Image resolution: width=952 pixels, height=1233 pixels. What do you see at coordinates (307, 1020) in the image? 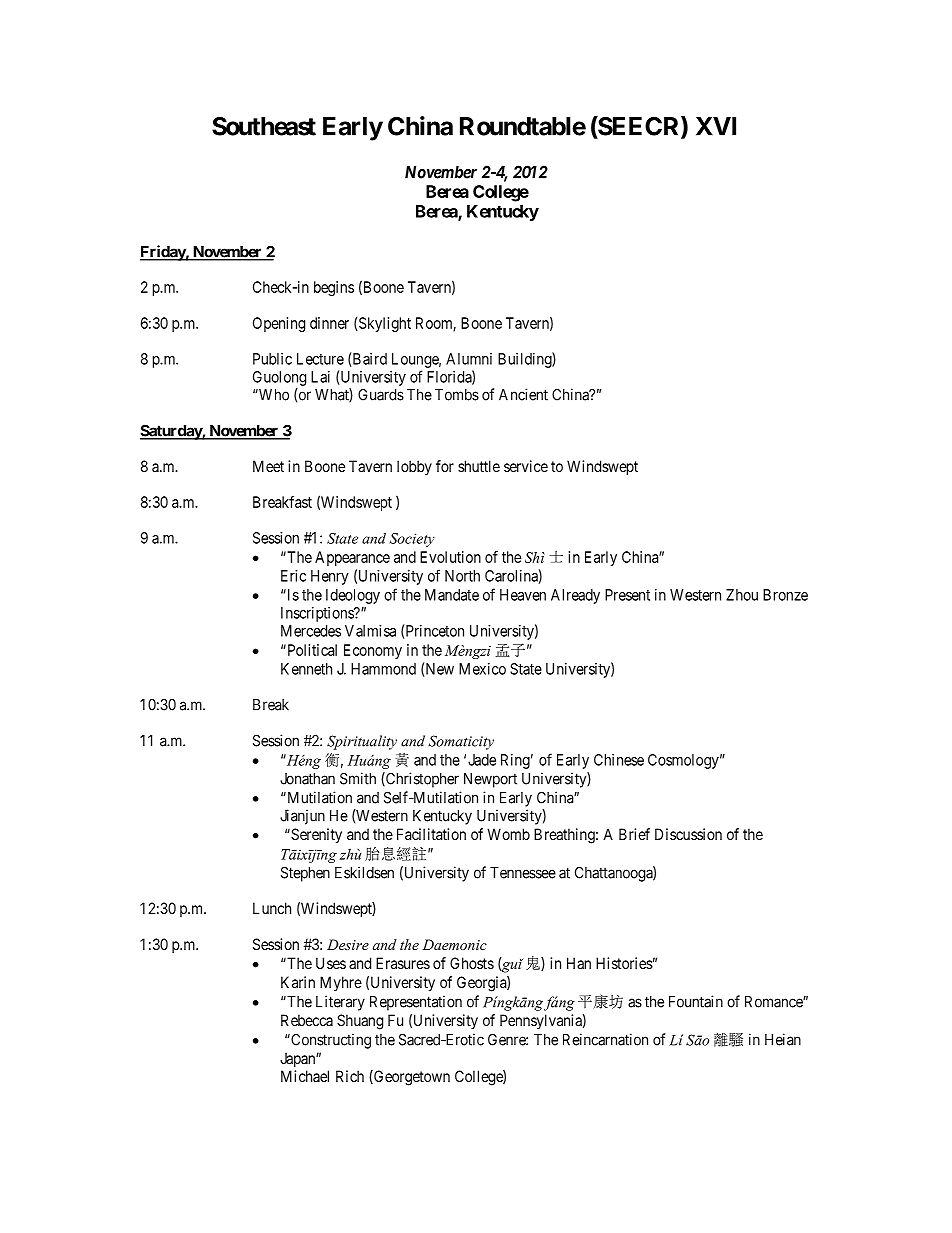
I see `Rebecca` at bounding box center [307, 1020].
